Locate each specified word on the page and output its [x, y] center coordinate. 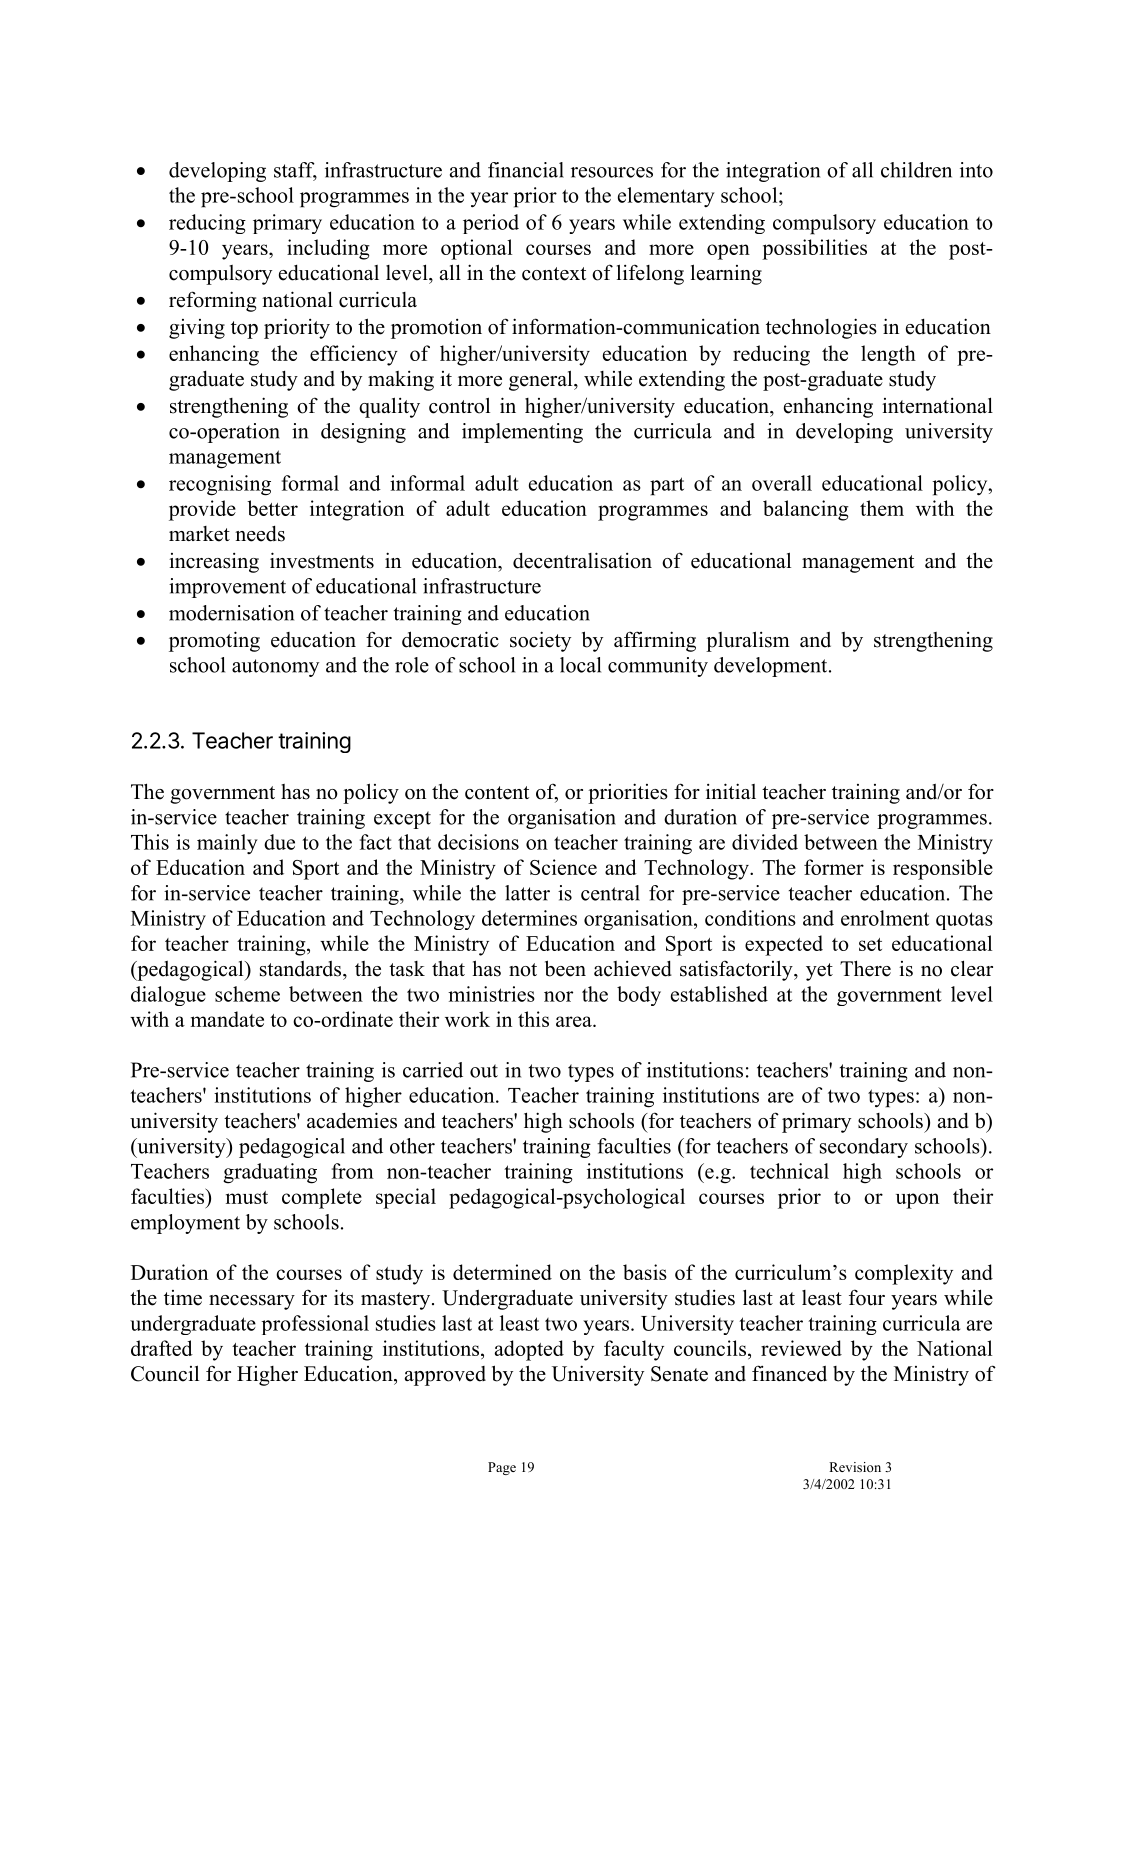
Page [502, 1468]
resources [612, 172]
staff [295, 171]
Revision [855, 1467]
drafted [162, 1348]
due [279, 842]
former [834, 867]
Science [563, 867]
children [916, 170]
